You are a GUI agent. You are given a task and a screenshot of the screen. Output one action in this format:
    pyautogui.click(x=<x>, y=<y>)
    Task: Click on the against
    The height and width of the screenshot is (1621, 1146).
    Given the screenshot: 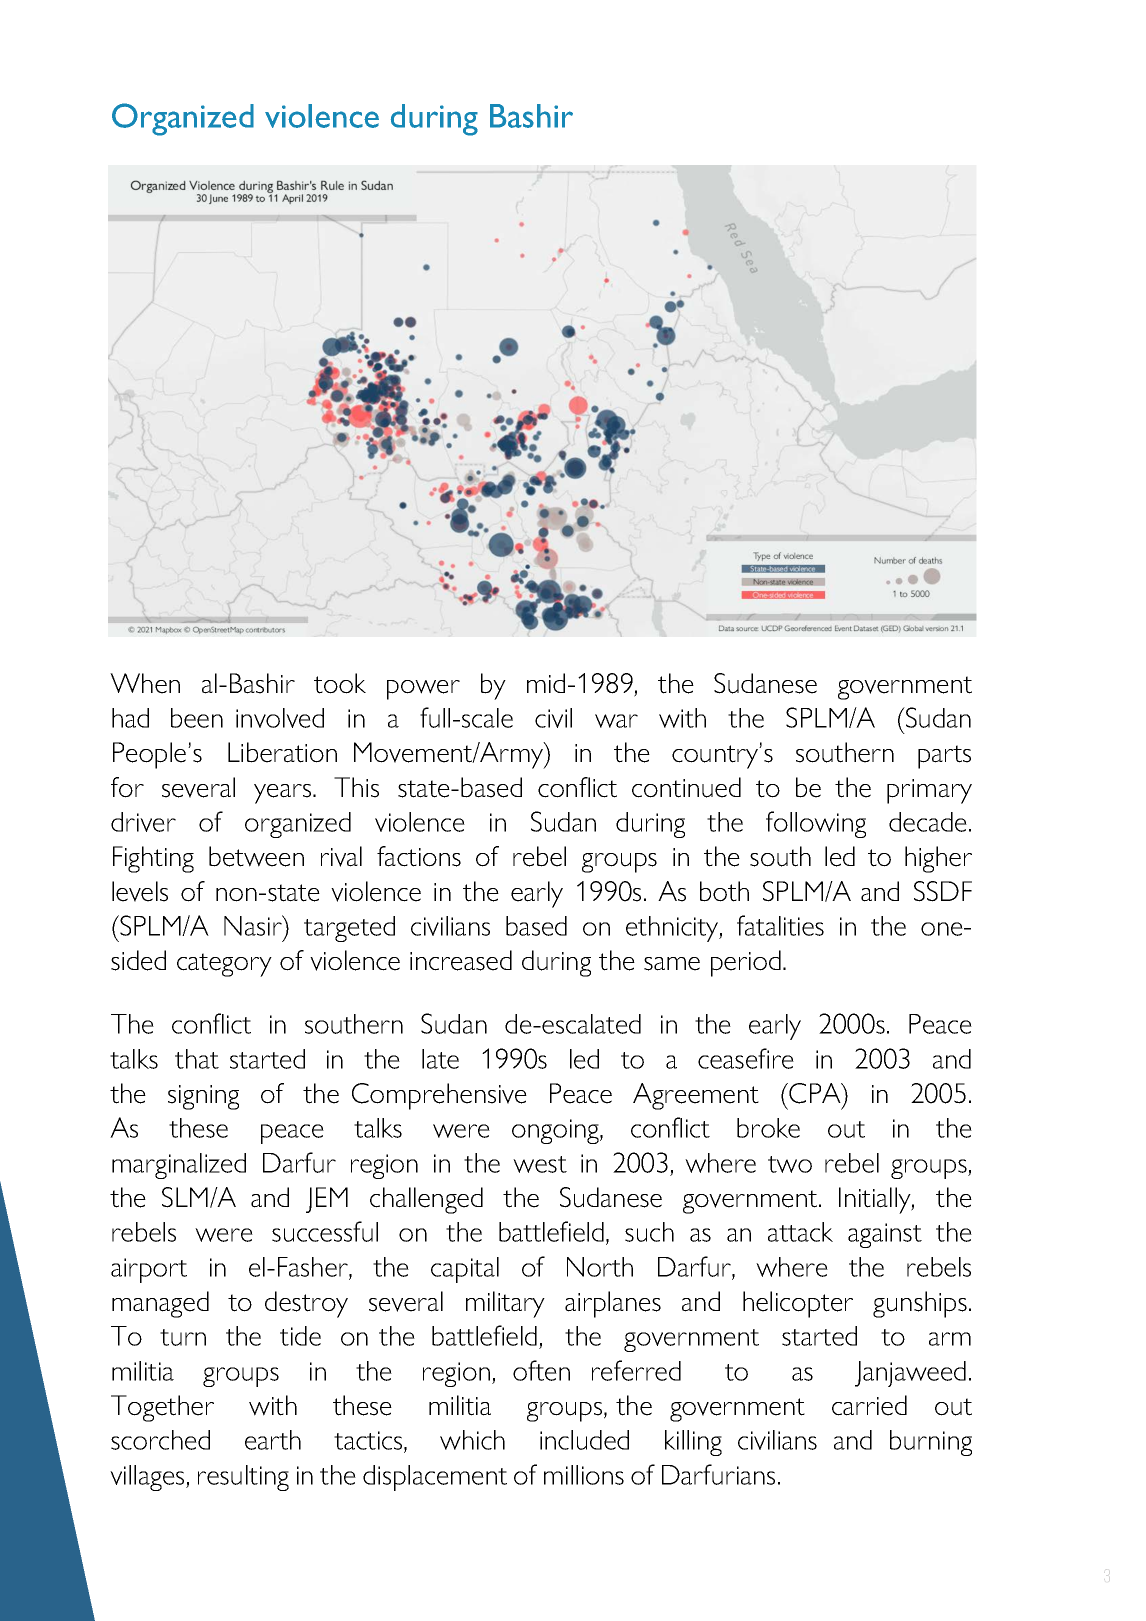 What is the action you would take?
    pyautogui.click(x=885, y=1235)
